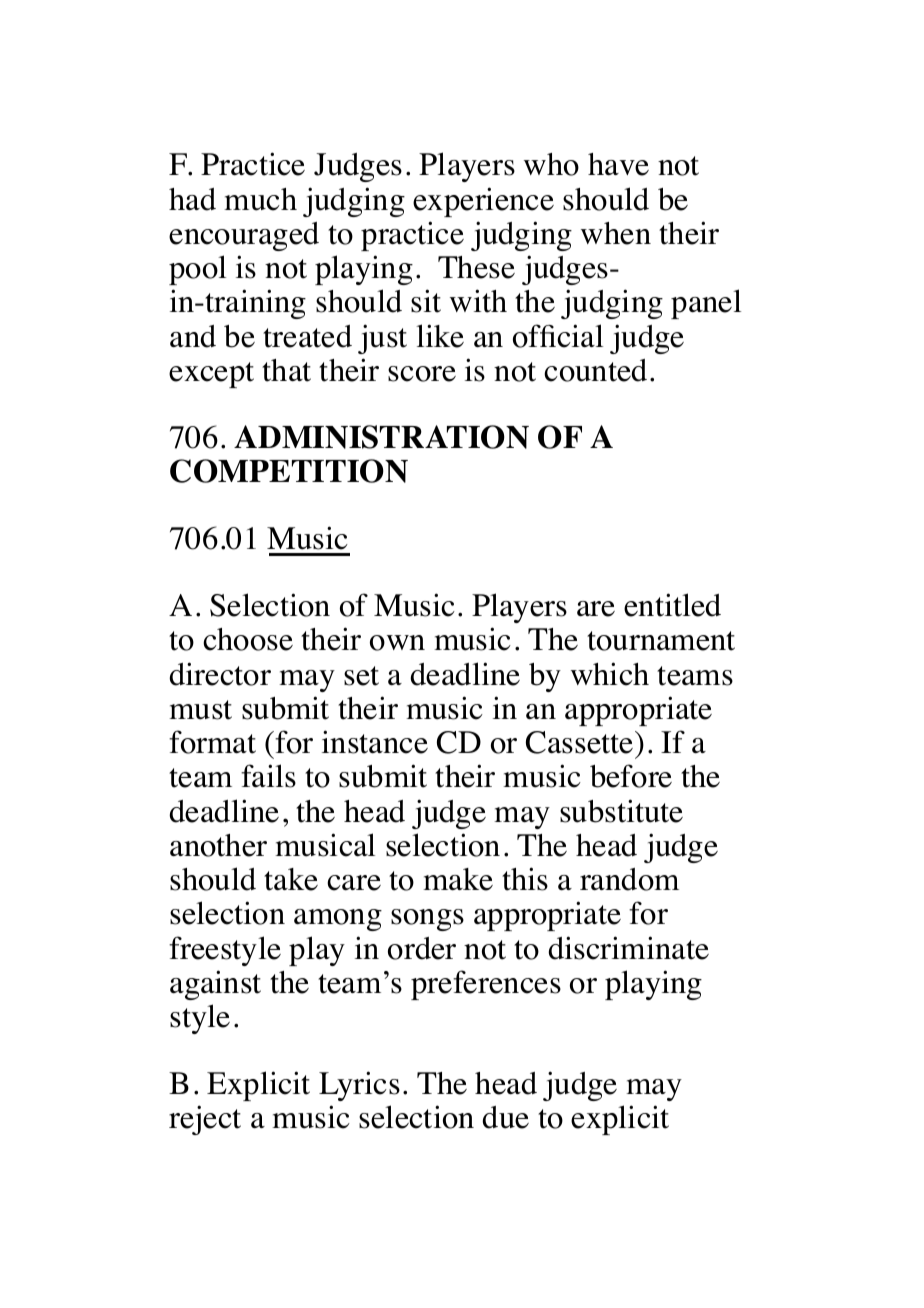  Describe the element at coordinates (260, 199) in the screenshot. I see `much` at that location.
